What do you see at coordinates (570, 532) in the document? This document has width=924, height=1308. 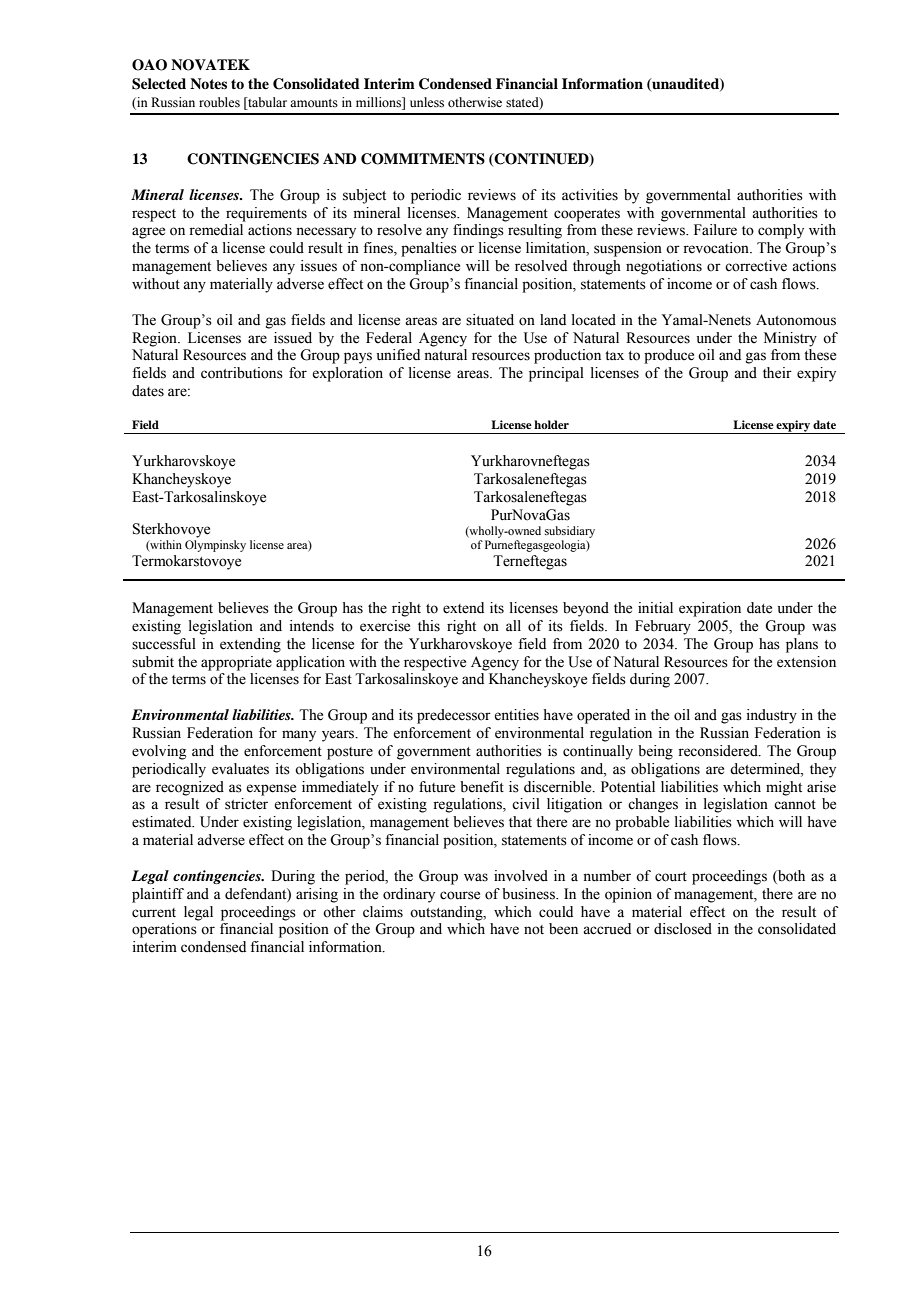 I see `subsidiary` at bounding box center [570, 532].
